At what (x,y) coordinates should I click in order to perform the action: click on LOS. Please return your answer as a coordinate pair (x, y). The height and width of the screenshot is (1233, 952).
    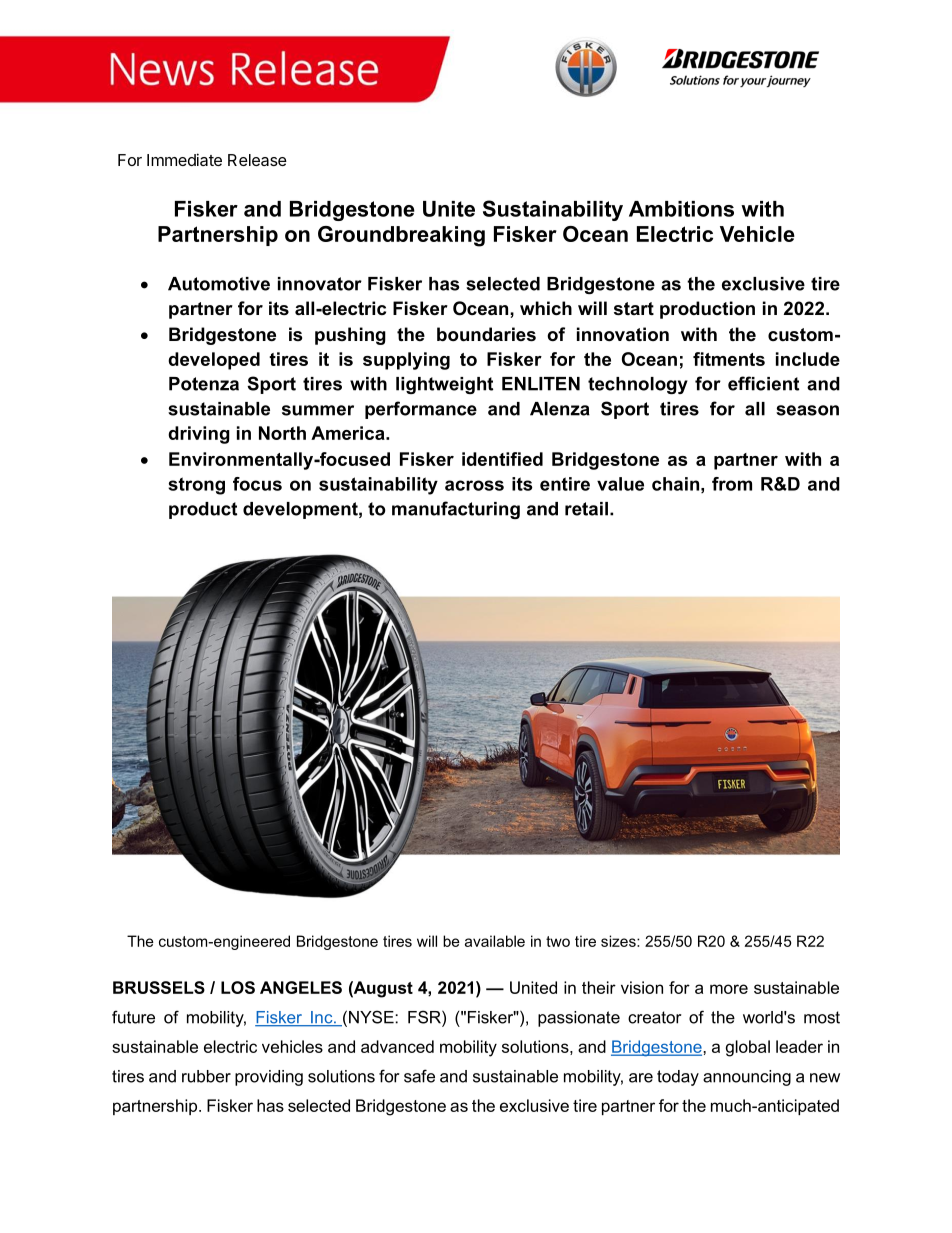
    Looking at the image, I should click on (238, 987).
